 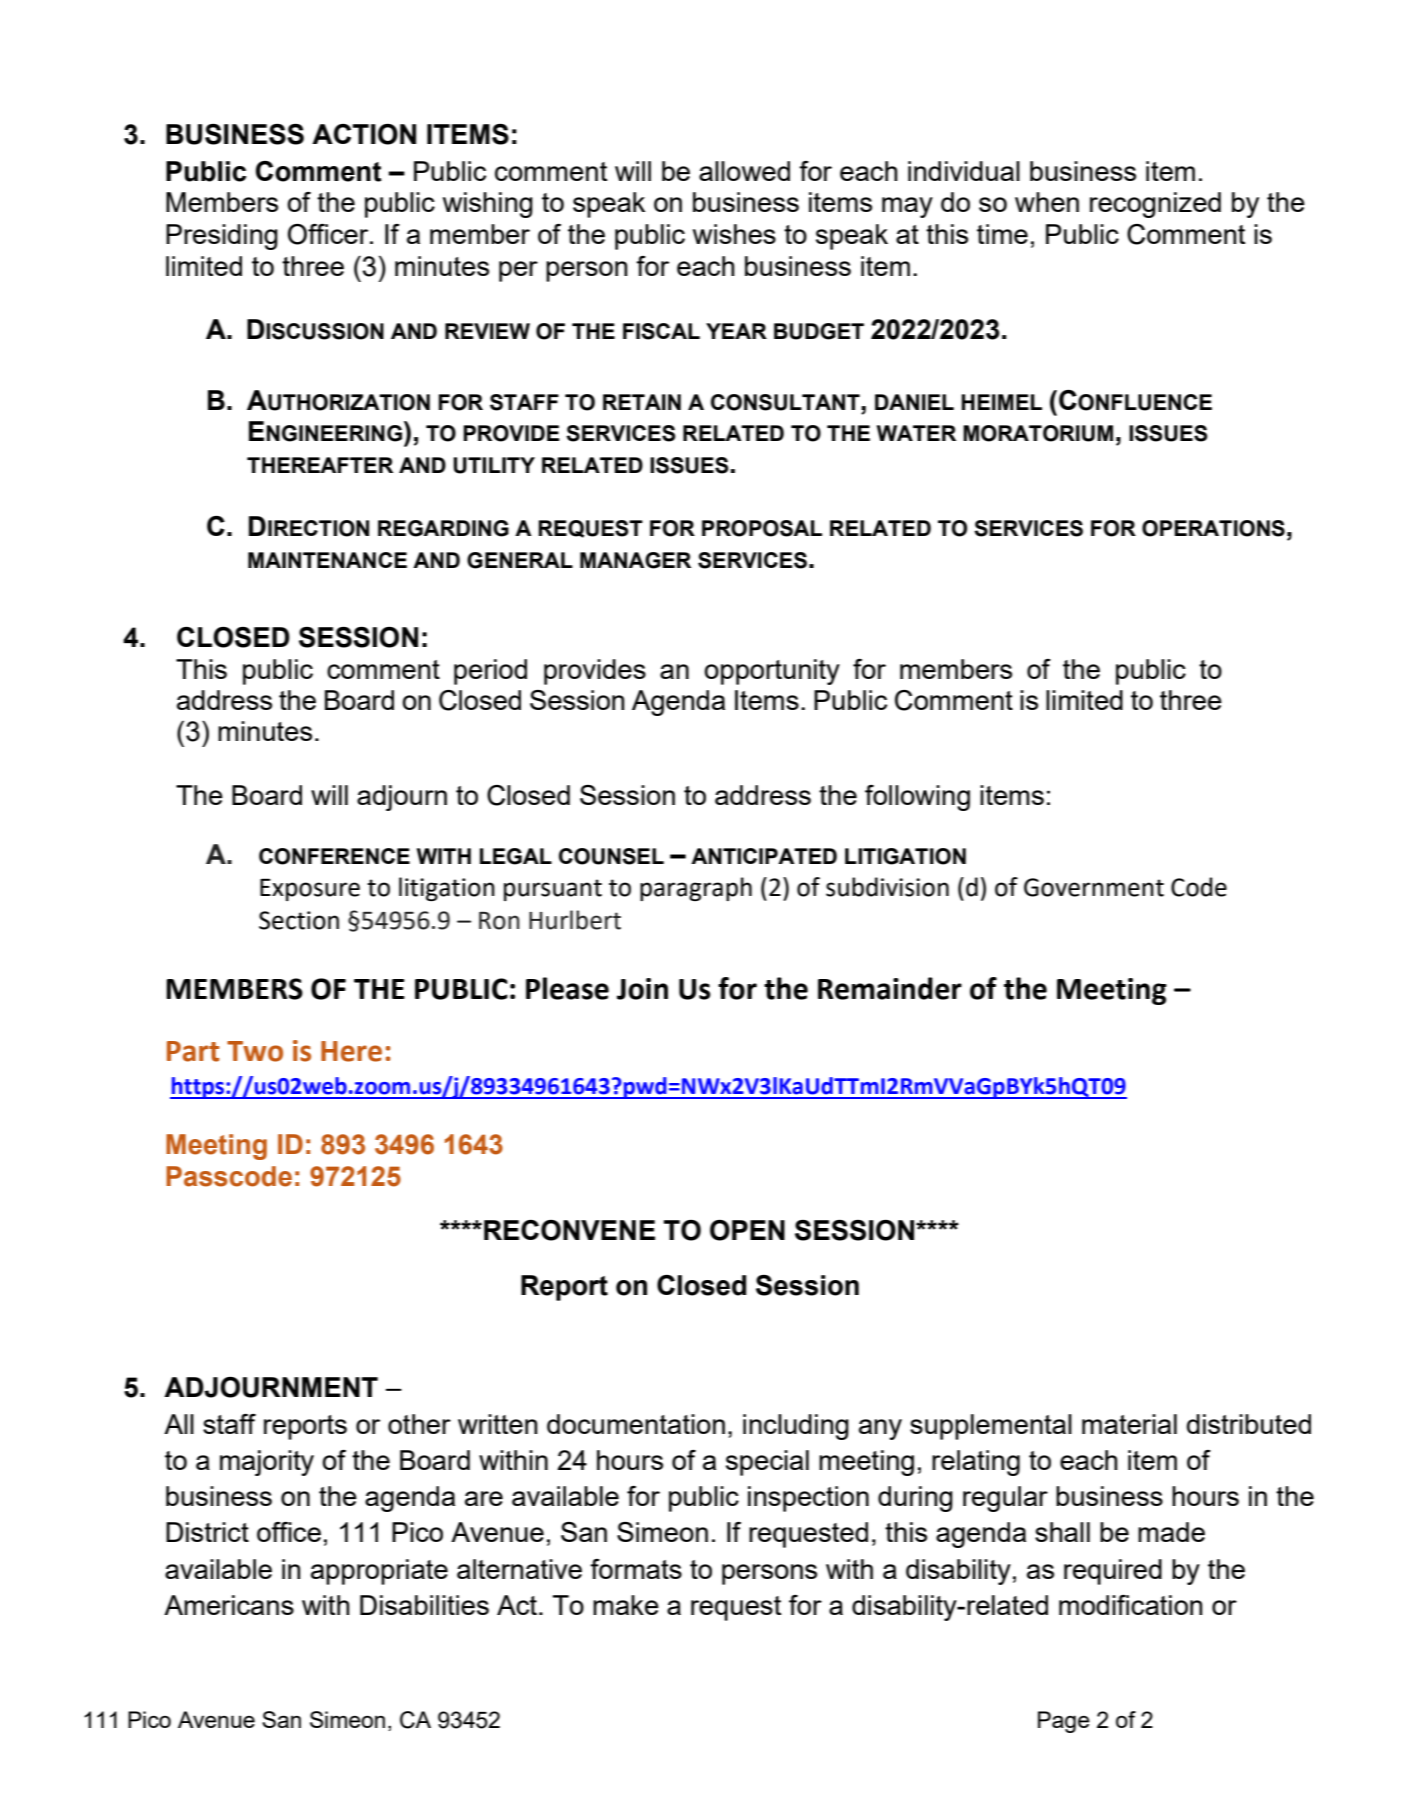 I want to click on OPEN, so click(x=747, y=1230).
